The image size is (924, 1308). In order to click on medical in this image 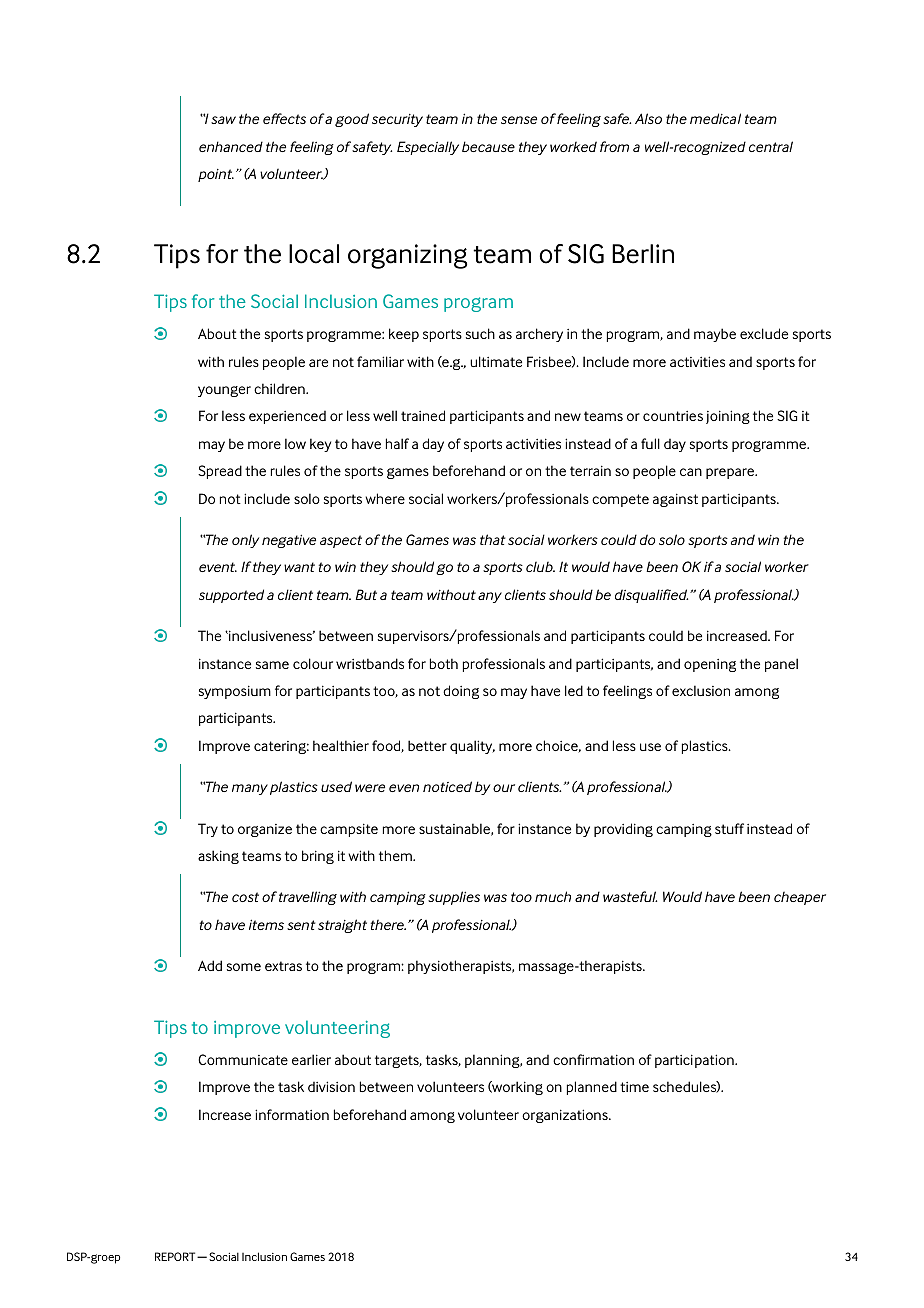, I will do `click(715, 118)`.
